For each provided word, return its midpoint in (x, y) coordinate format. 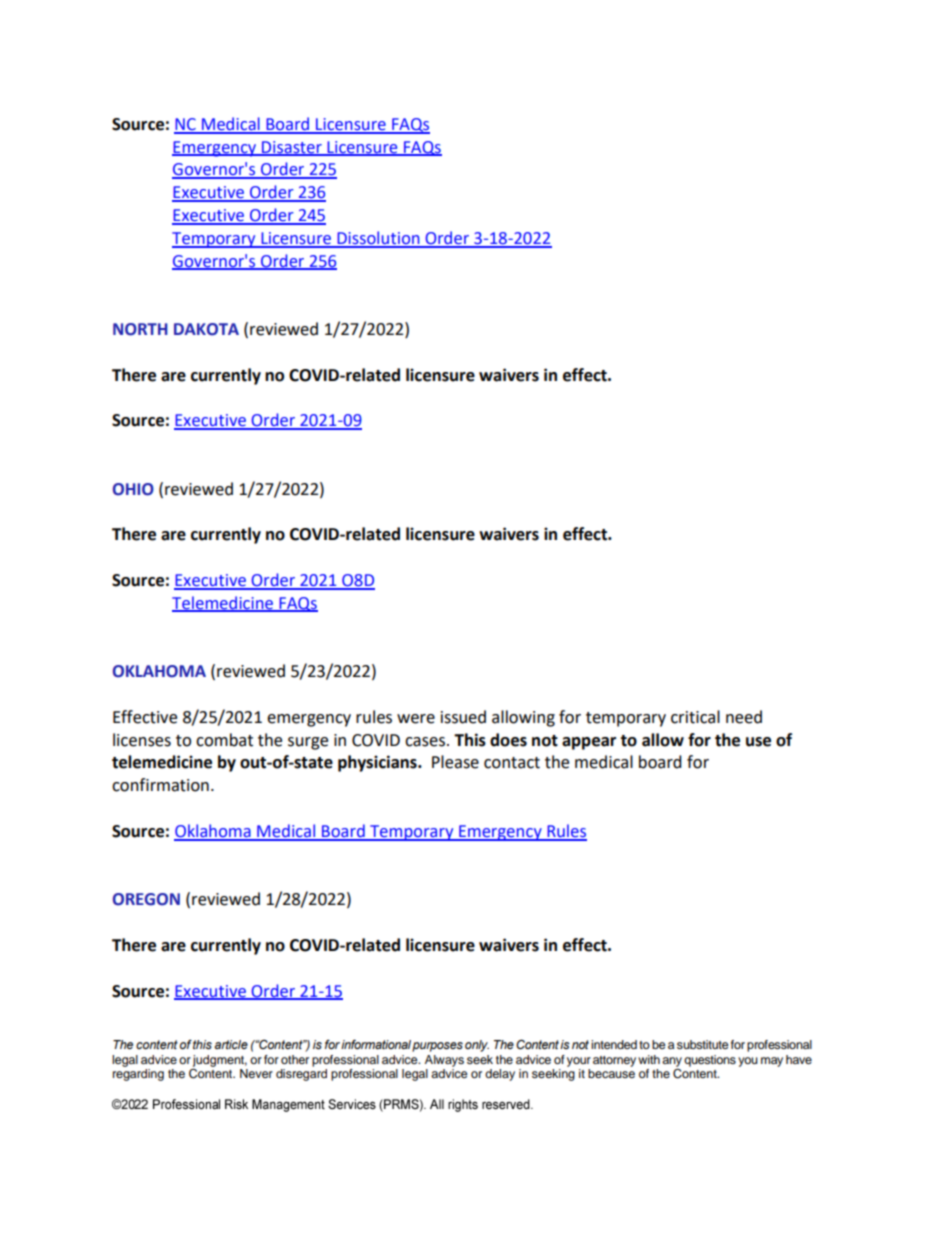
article (231, 1044)
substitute (703, 1044)
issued (463, 717)
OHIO (133, 489)
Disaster (292, 148)
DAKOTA (206, 329)
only (477, 1046)
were (416, 719)
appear (589, 743)
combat (224, 740)
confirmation (160, 785)
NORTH (140, 329)
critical (695, 717)
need (744, 717)
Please (455, 762)
